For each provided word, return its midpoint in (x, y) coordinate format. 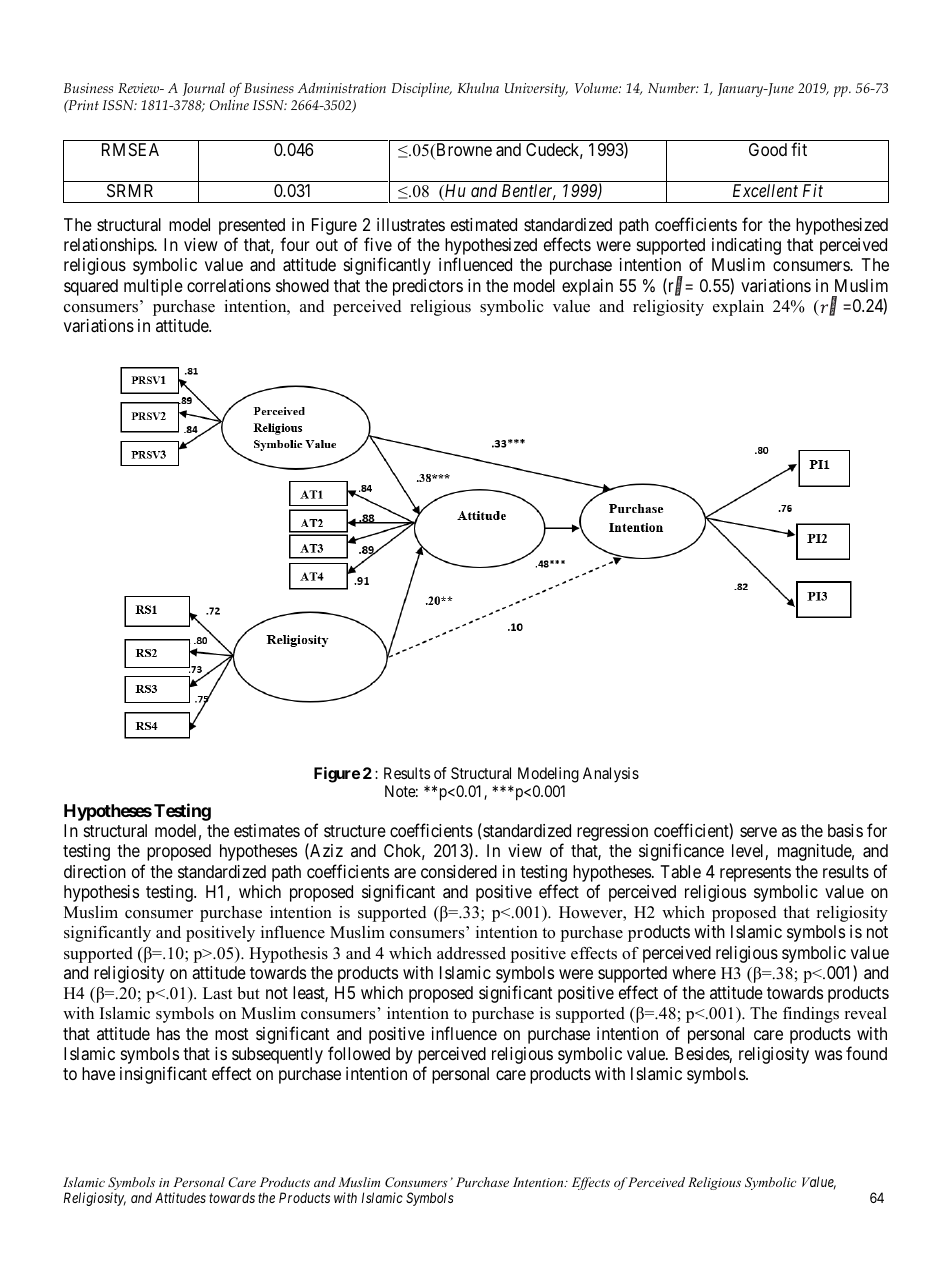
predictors (428, 287)
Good (768, 149)
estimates (267, 830)
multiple (153, 287)
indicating (746, 246)
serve (758, 832)
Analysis (611, 775)
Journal (204, 89)
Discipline (422, 90)
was (828, 1055)
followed (359, 1053)
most (232, 1034)
